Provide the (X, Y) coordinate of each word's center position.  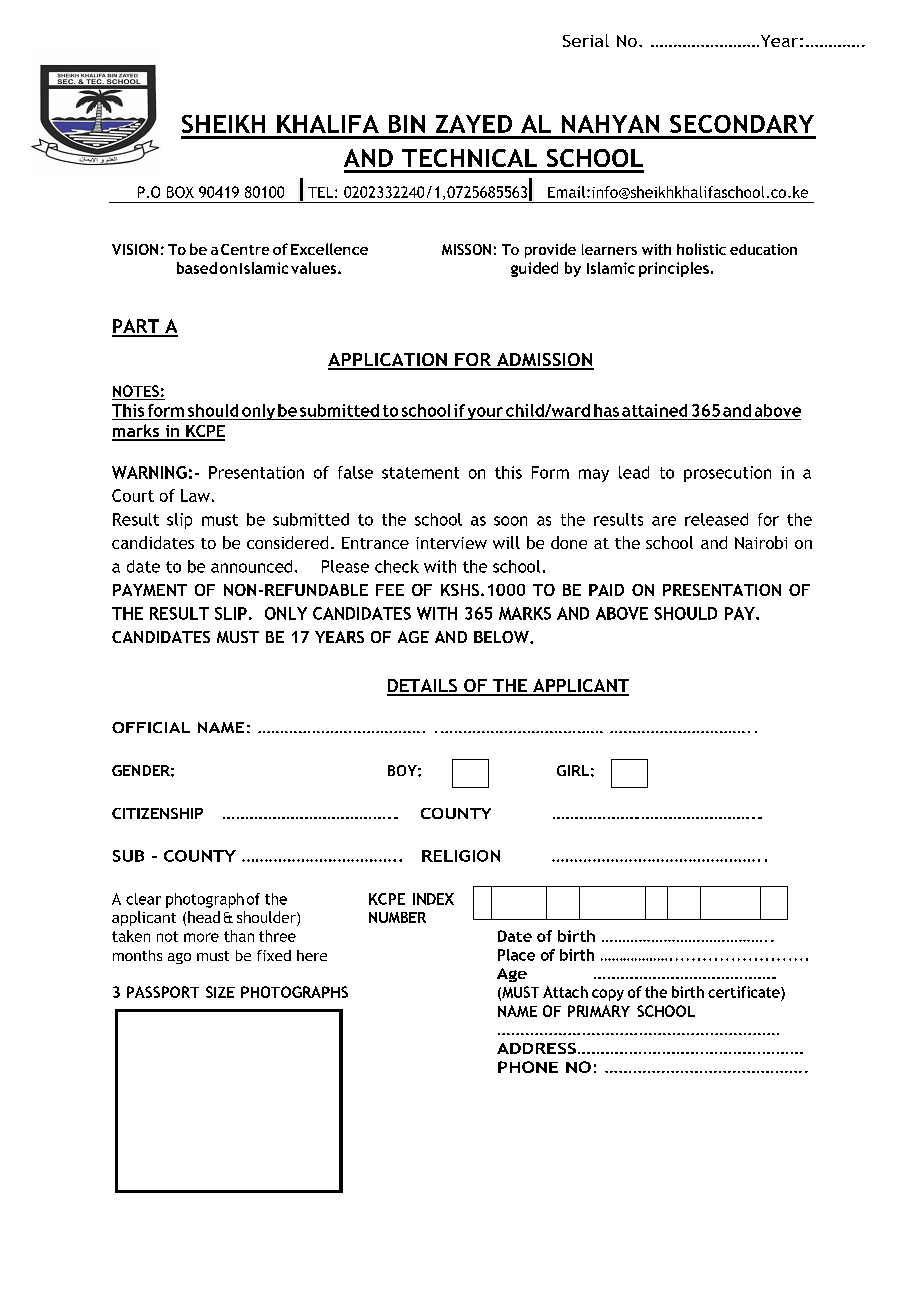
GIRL (573, 770)
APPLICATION (388, 361)
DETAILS (423, 687)
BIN (407, 124)
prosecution (727, 474)
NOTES (136, 391)
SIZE (220, 992)
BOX (180, 192)
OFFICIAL (151, 727)
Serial (586, 40)
